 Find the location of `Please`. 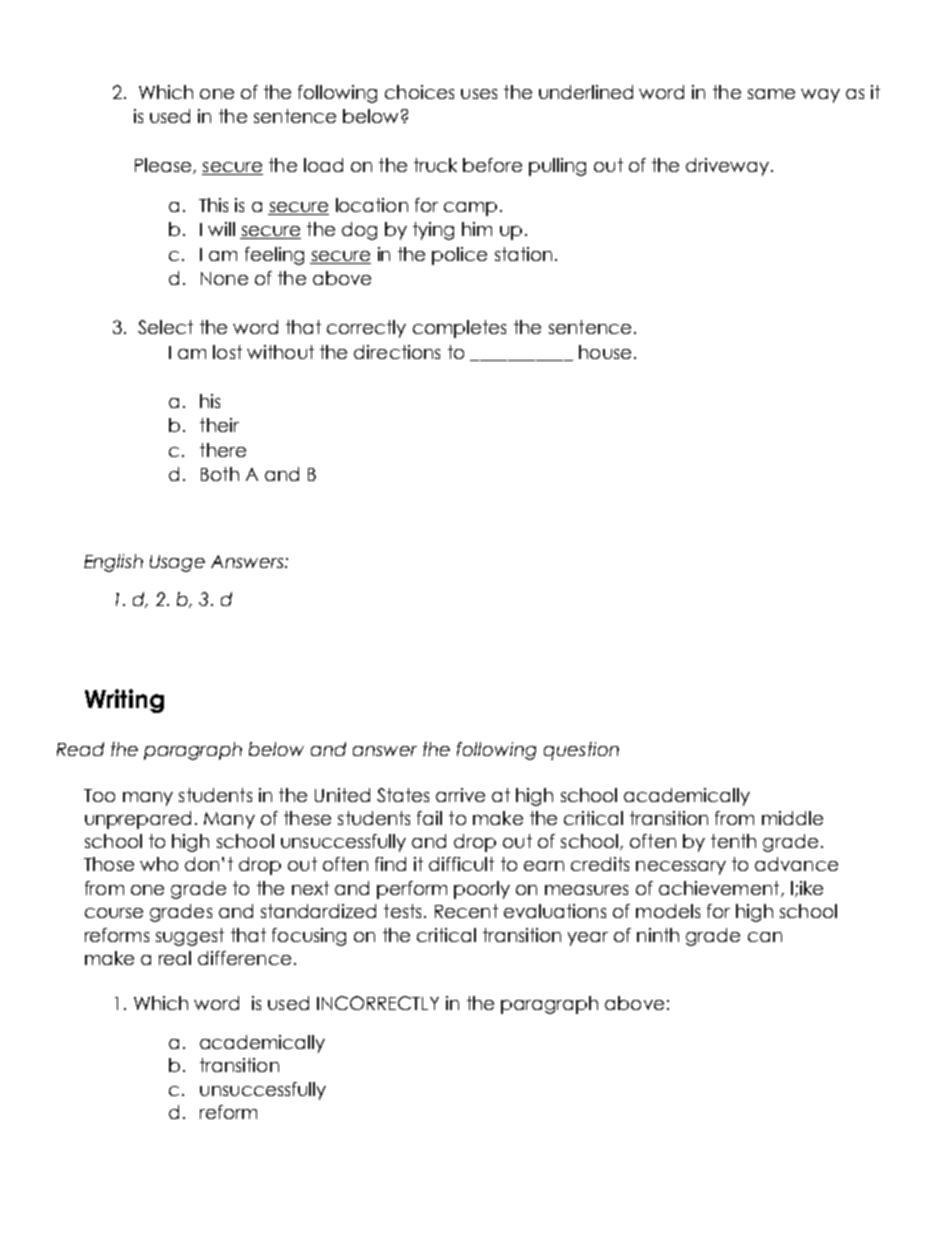

Please is located at coordinates (164, 166).
